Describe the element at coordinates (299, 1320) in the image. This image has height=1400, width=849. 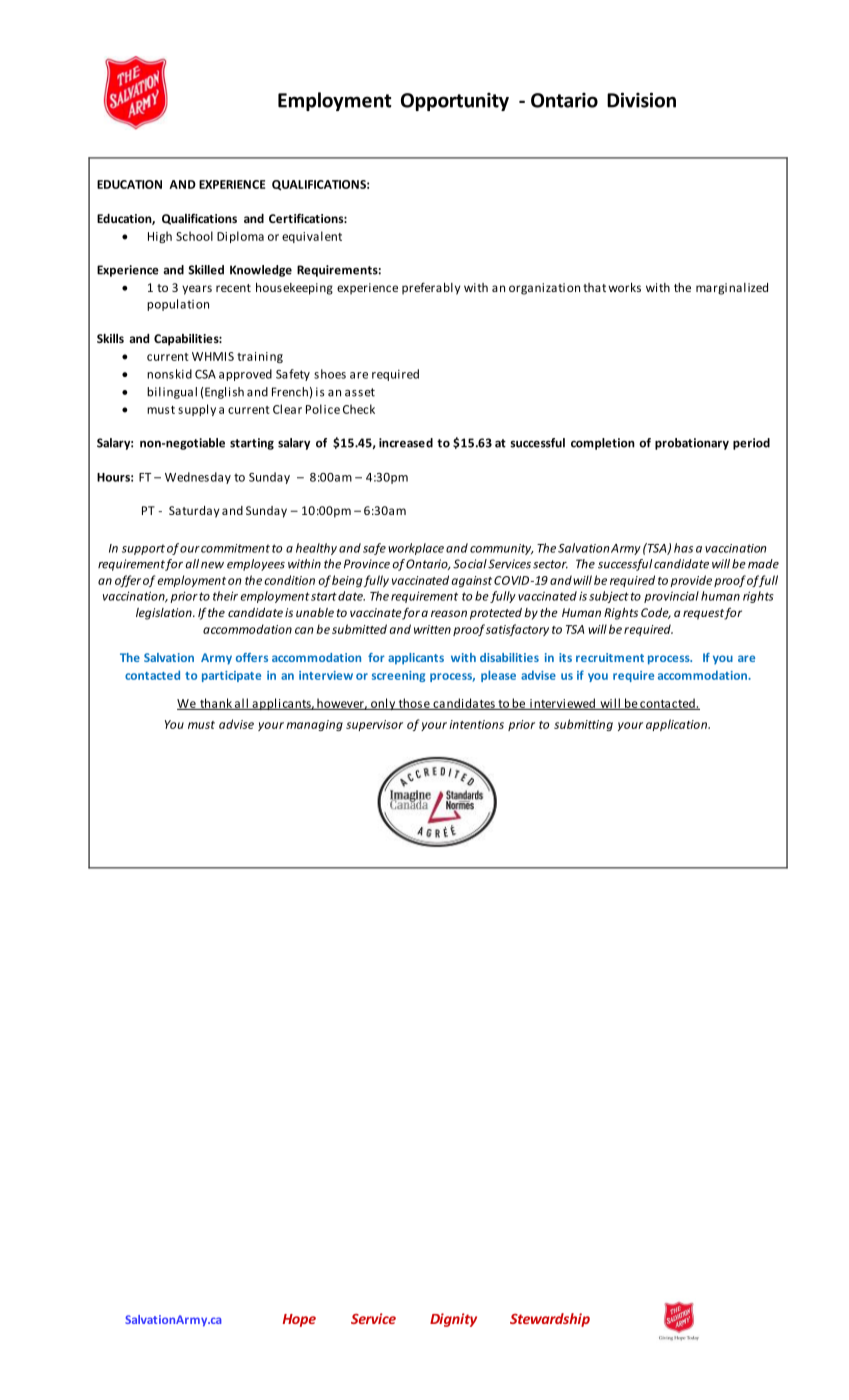
I see `Hope` at that location.
